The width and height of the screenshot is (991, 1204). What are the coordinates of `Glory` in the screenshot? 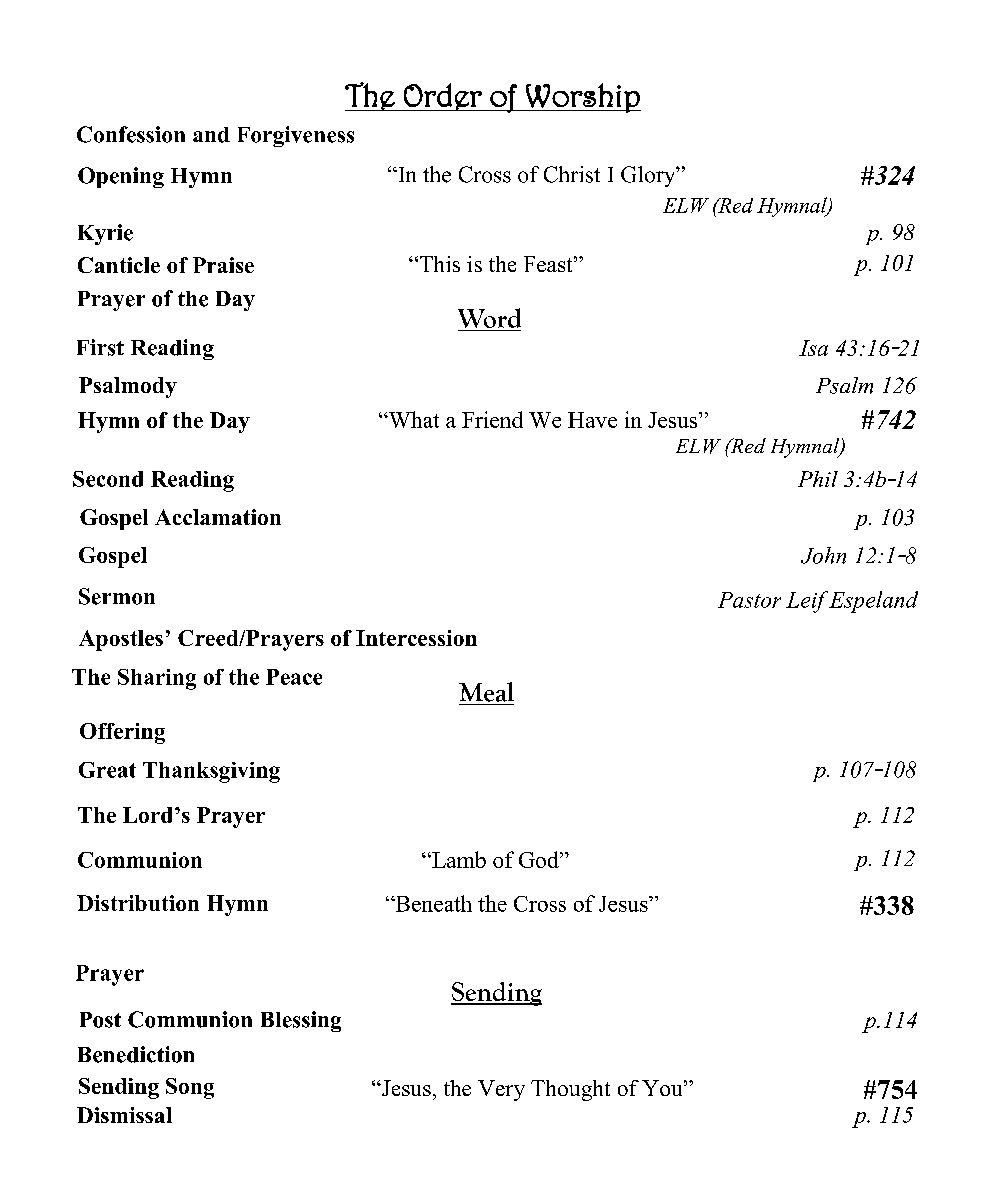 It's located at (649, 176).
